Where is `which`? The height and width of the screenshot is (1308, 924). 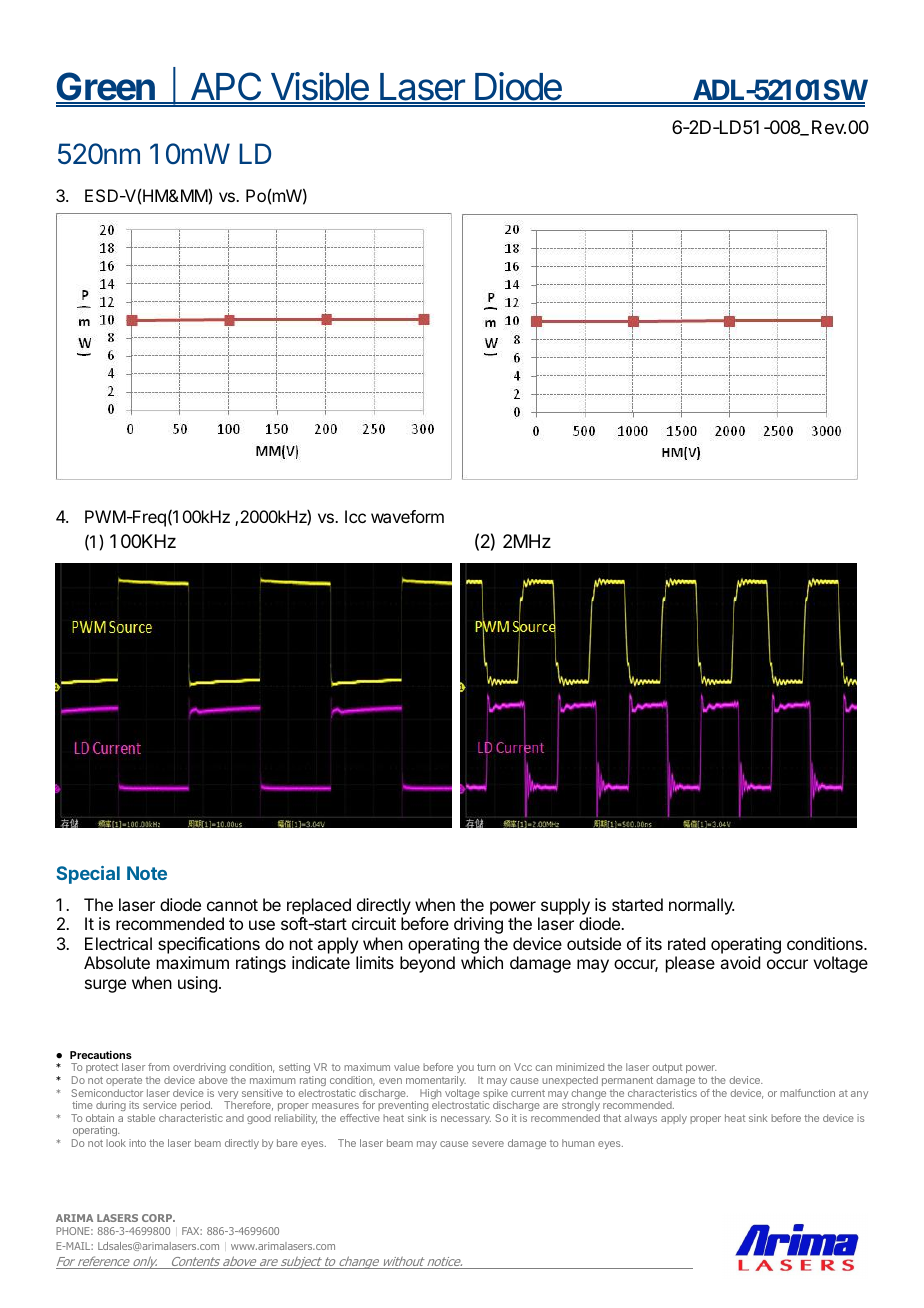
which is located at coordinates (482, 962).
